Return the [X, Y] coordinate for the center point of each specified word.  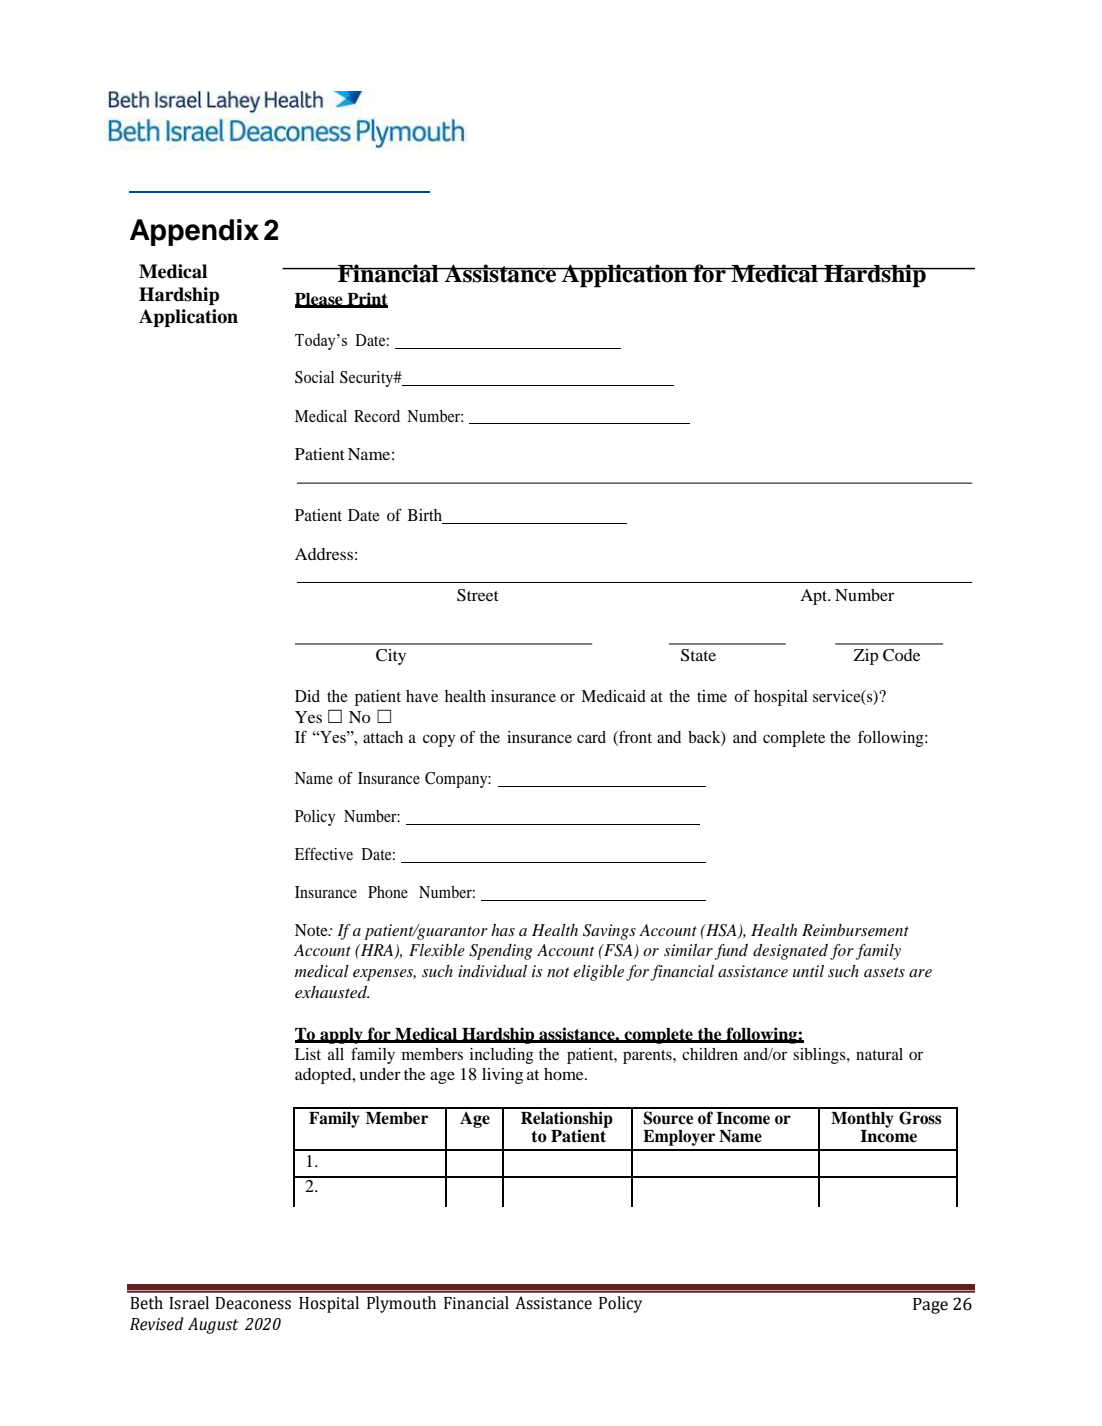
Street [478, 595]
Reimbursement [855, 930]
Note [312, 930]
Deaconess [253, 1303]
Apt [815, 597]
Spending [500, 952]
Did [307, 696]
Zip [866, 657]
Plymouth [401, 1304]
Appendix [194, 232]
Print [366, 299]
